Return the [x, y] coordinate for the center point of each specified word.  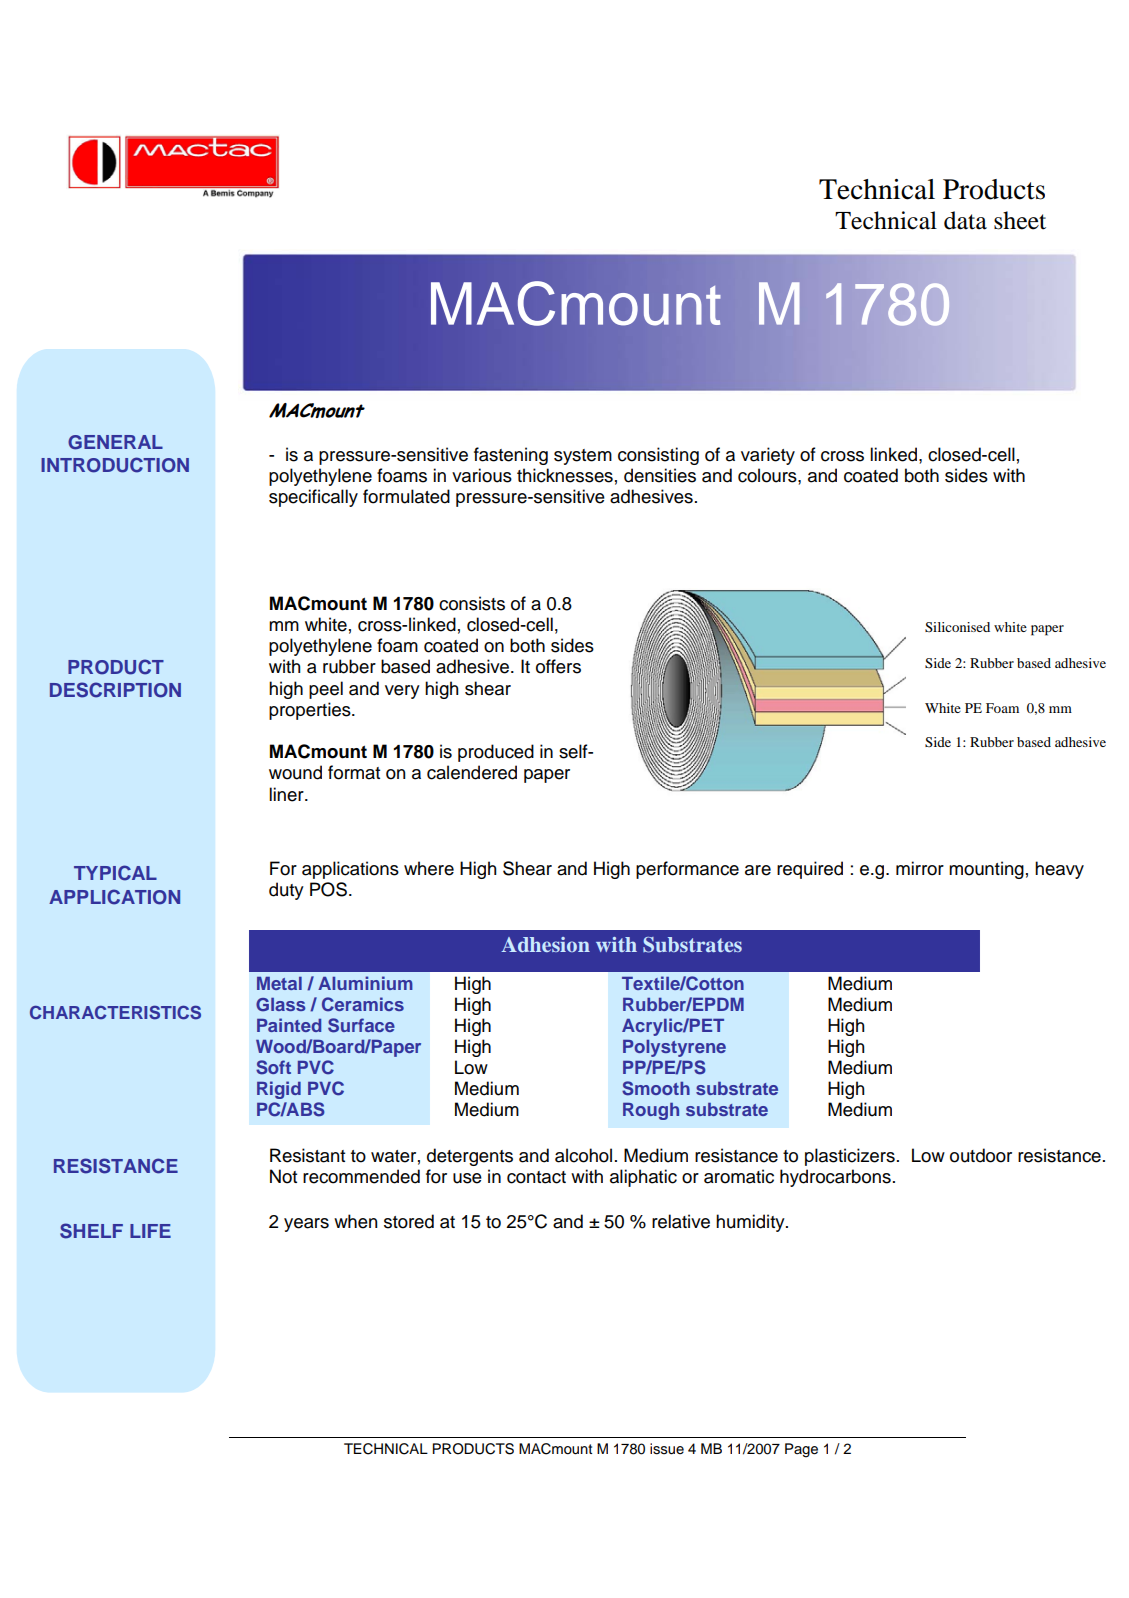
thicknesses [565, 475]
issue [667, 1449]
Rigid [279, 1090]
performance [687, 870]
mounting [986, 870]
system [583, 457]
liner [287, 794]
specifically [313, 498]
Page [801, 1450]
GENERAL [115, 442]
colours [768, 475]
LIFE [150, 1231]
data [965, 220]
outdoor [981, 1155]
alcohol [583, 1155]
